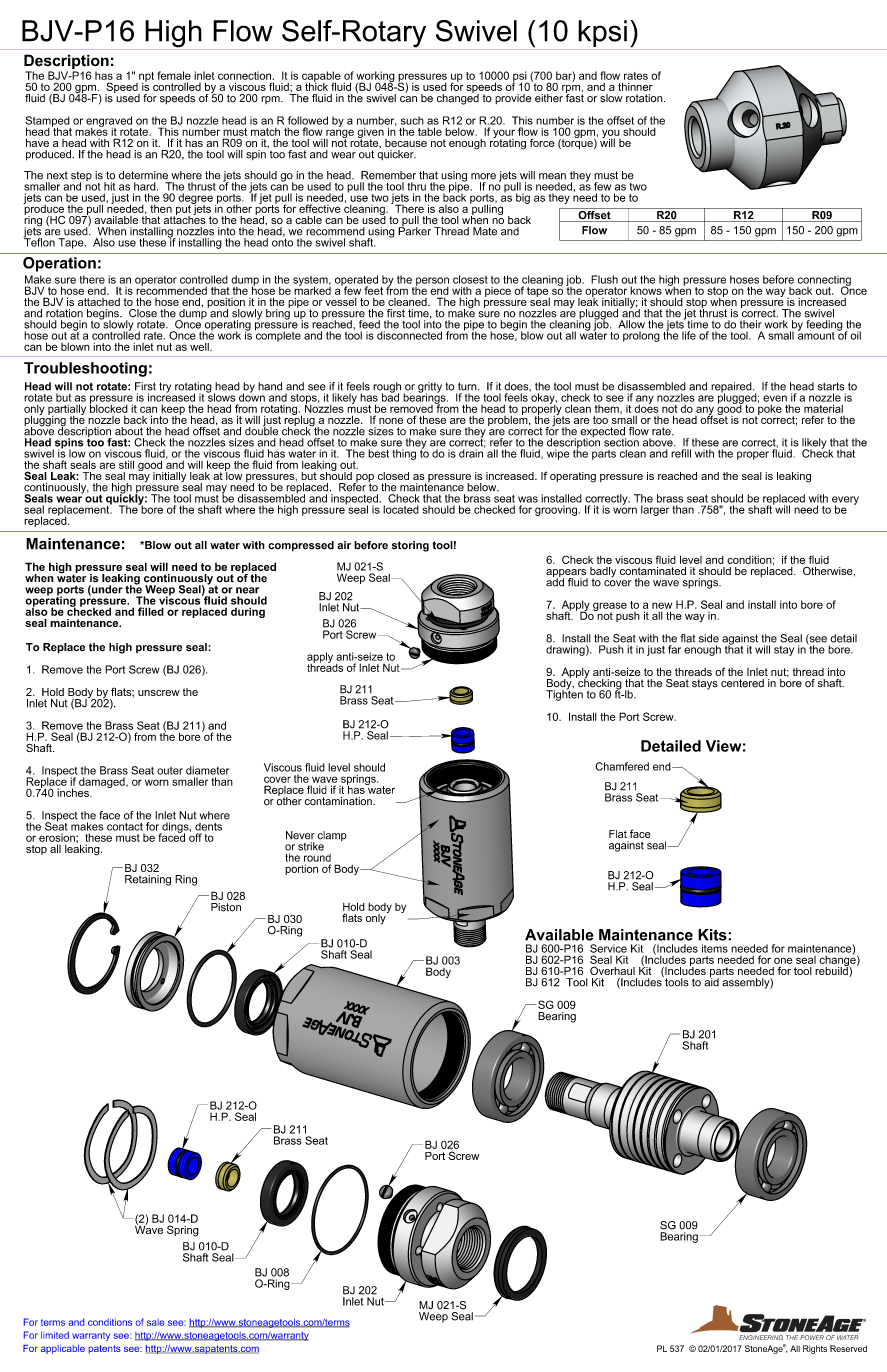 This image has height=1372, width=887. Describe the element at coordinates (412, 120) in the image. I see `such` at that location.
